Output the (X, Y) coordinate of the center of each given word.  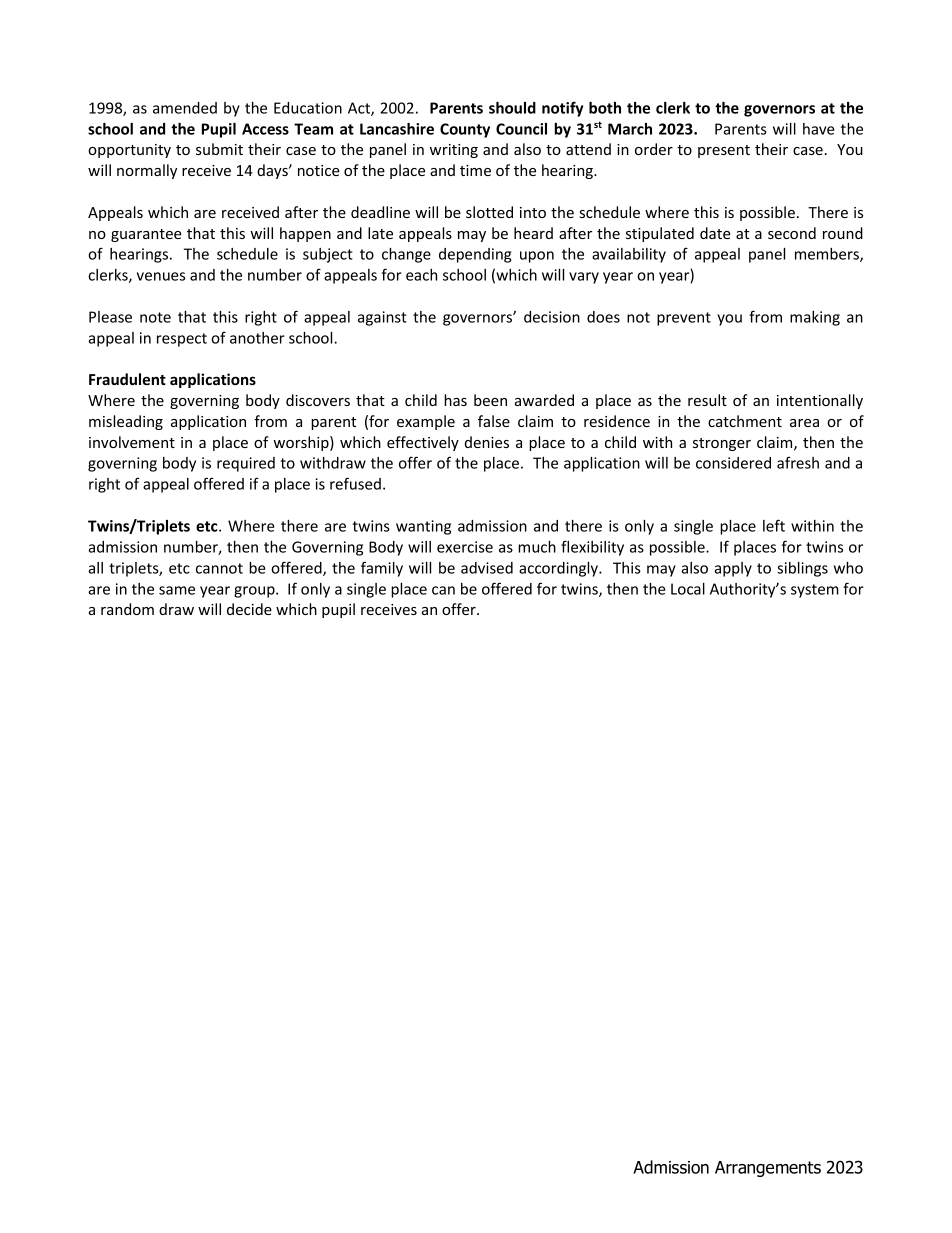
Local (688, 589)
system (815, 591)
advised (487, 568)
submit (219, 149)
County (465, 130)
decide (249, 609)
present (724, 151)
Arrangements (768, 1169)
